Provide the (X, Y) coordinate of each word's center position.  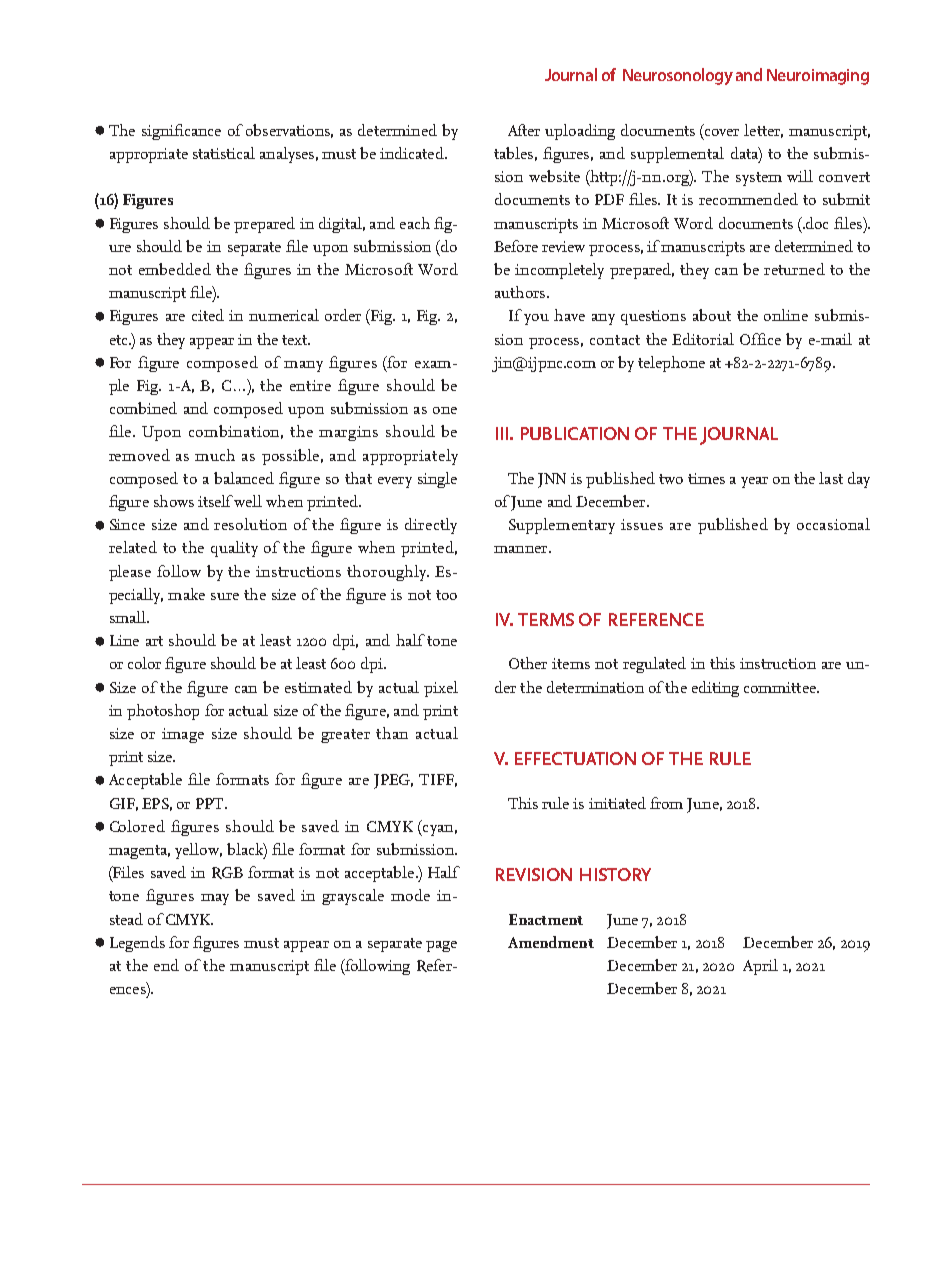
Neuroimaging (818, 77)
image (183, 735)
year (754, 482)
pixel (441, 689)
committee (781, 687)
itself (216, 501)
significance (181, 132)
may (215, 899)
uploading (580, 132)
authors (521, 292)
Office (760, 339)
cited (208, 315)
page (441, 946)
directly (431, 526)
